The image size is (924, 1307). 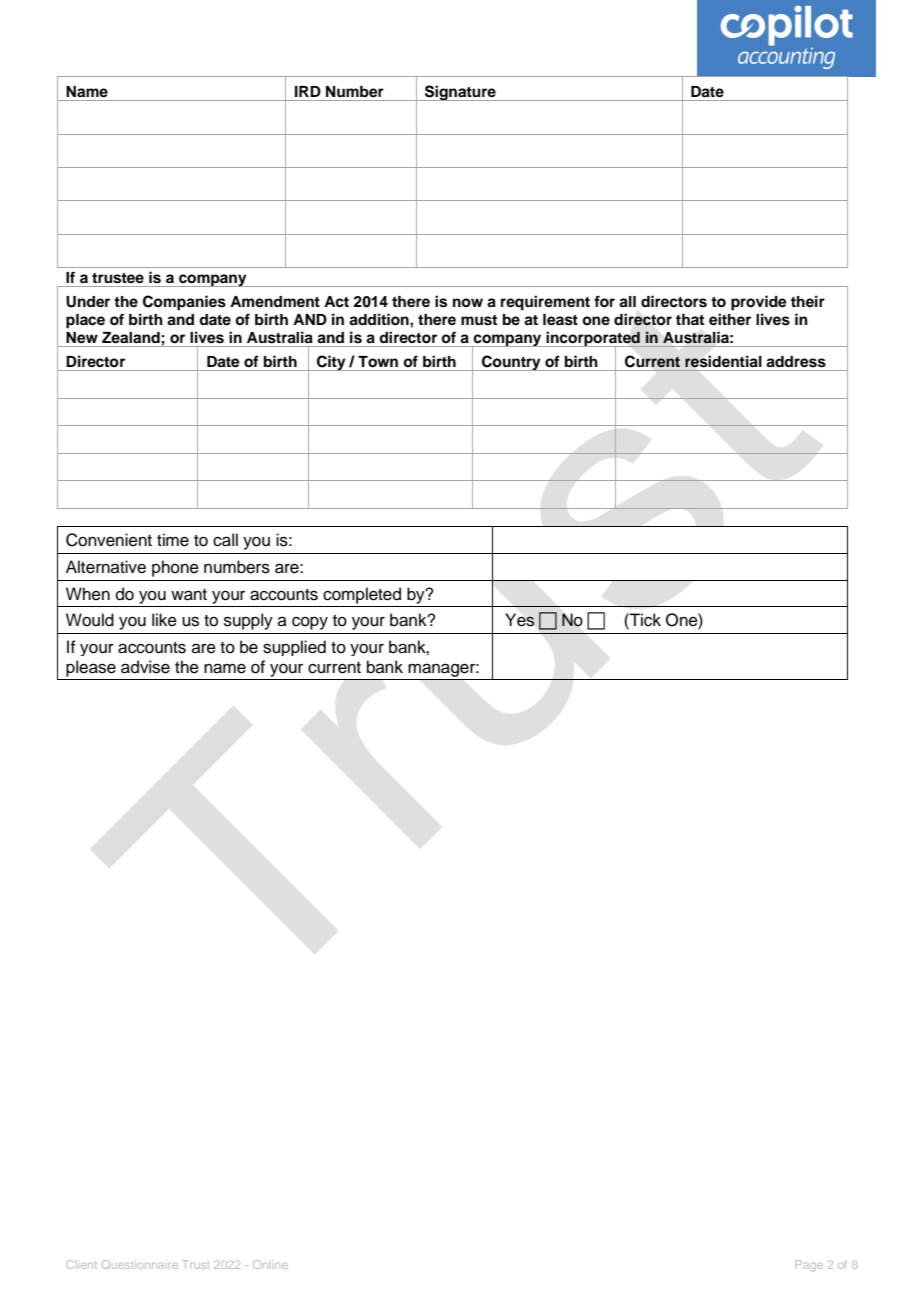 What do you see at coordinates (759, 303) in the screenshot?
I see `provide` at bounding box center [759, 303].
